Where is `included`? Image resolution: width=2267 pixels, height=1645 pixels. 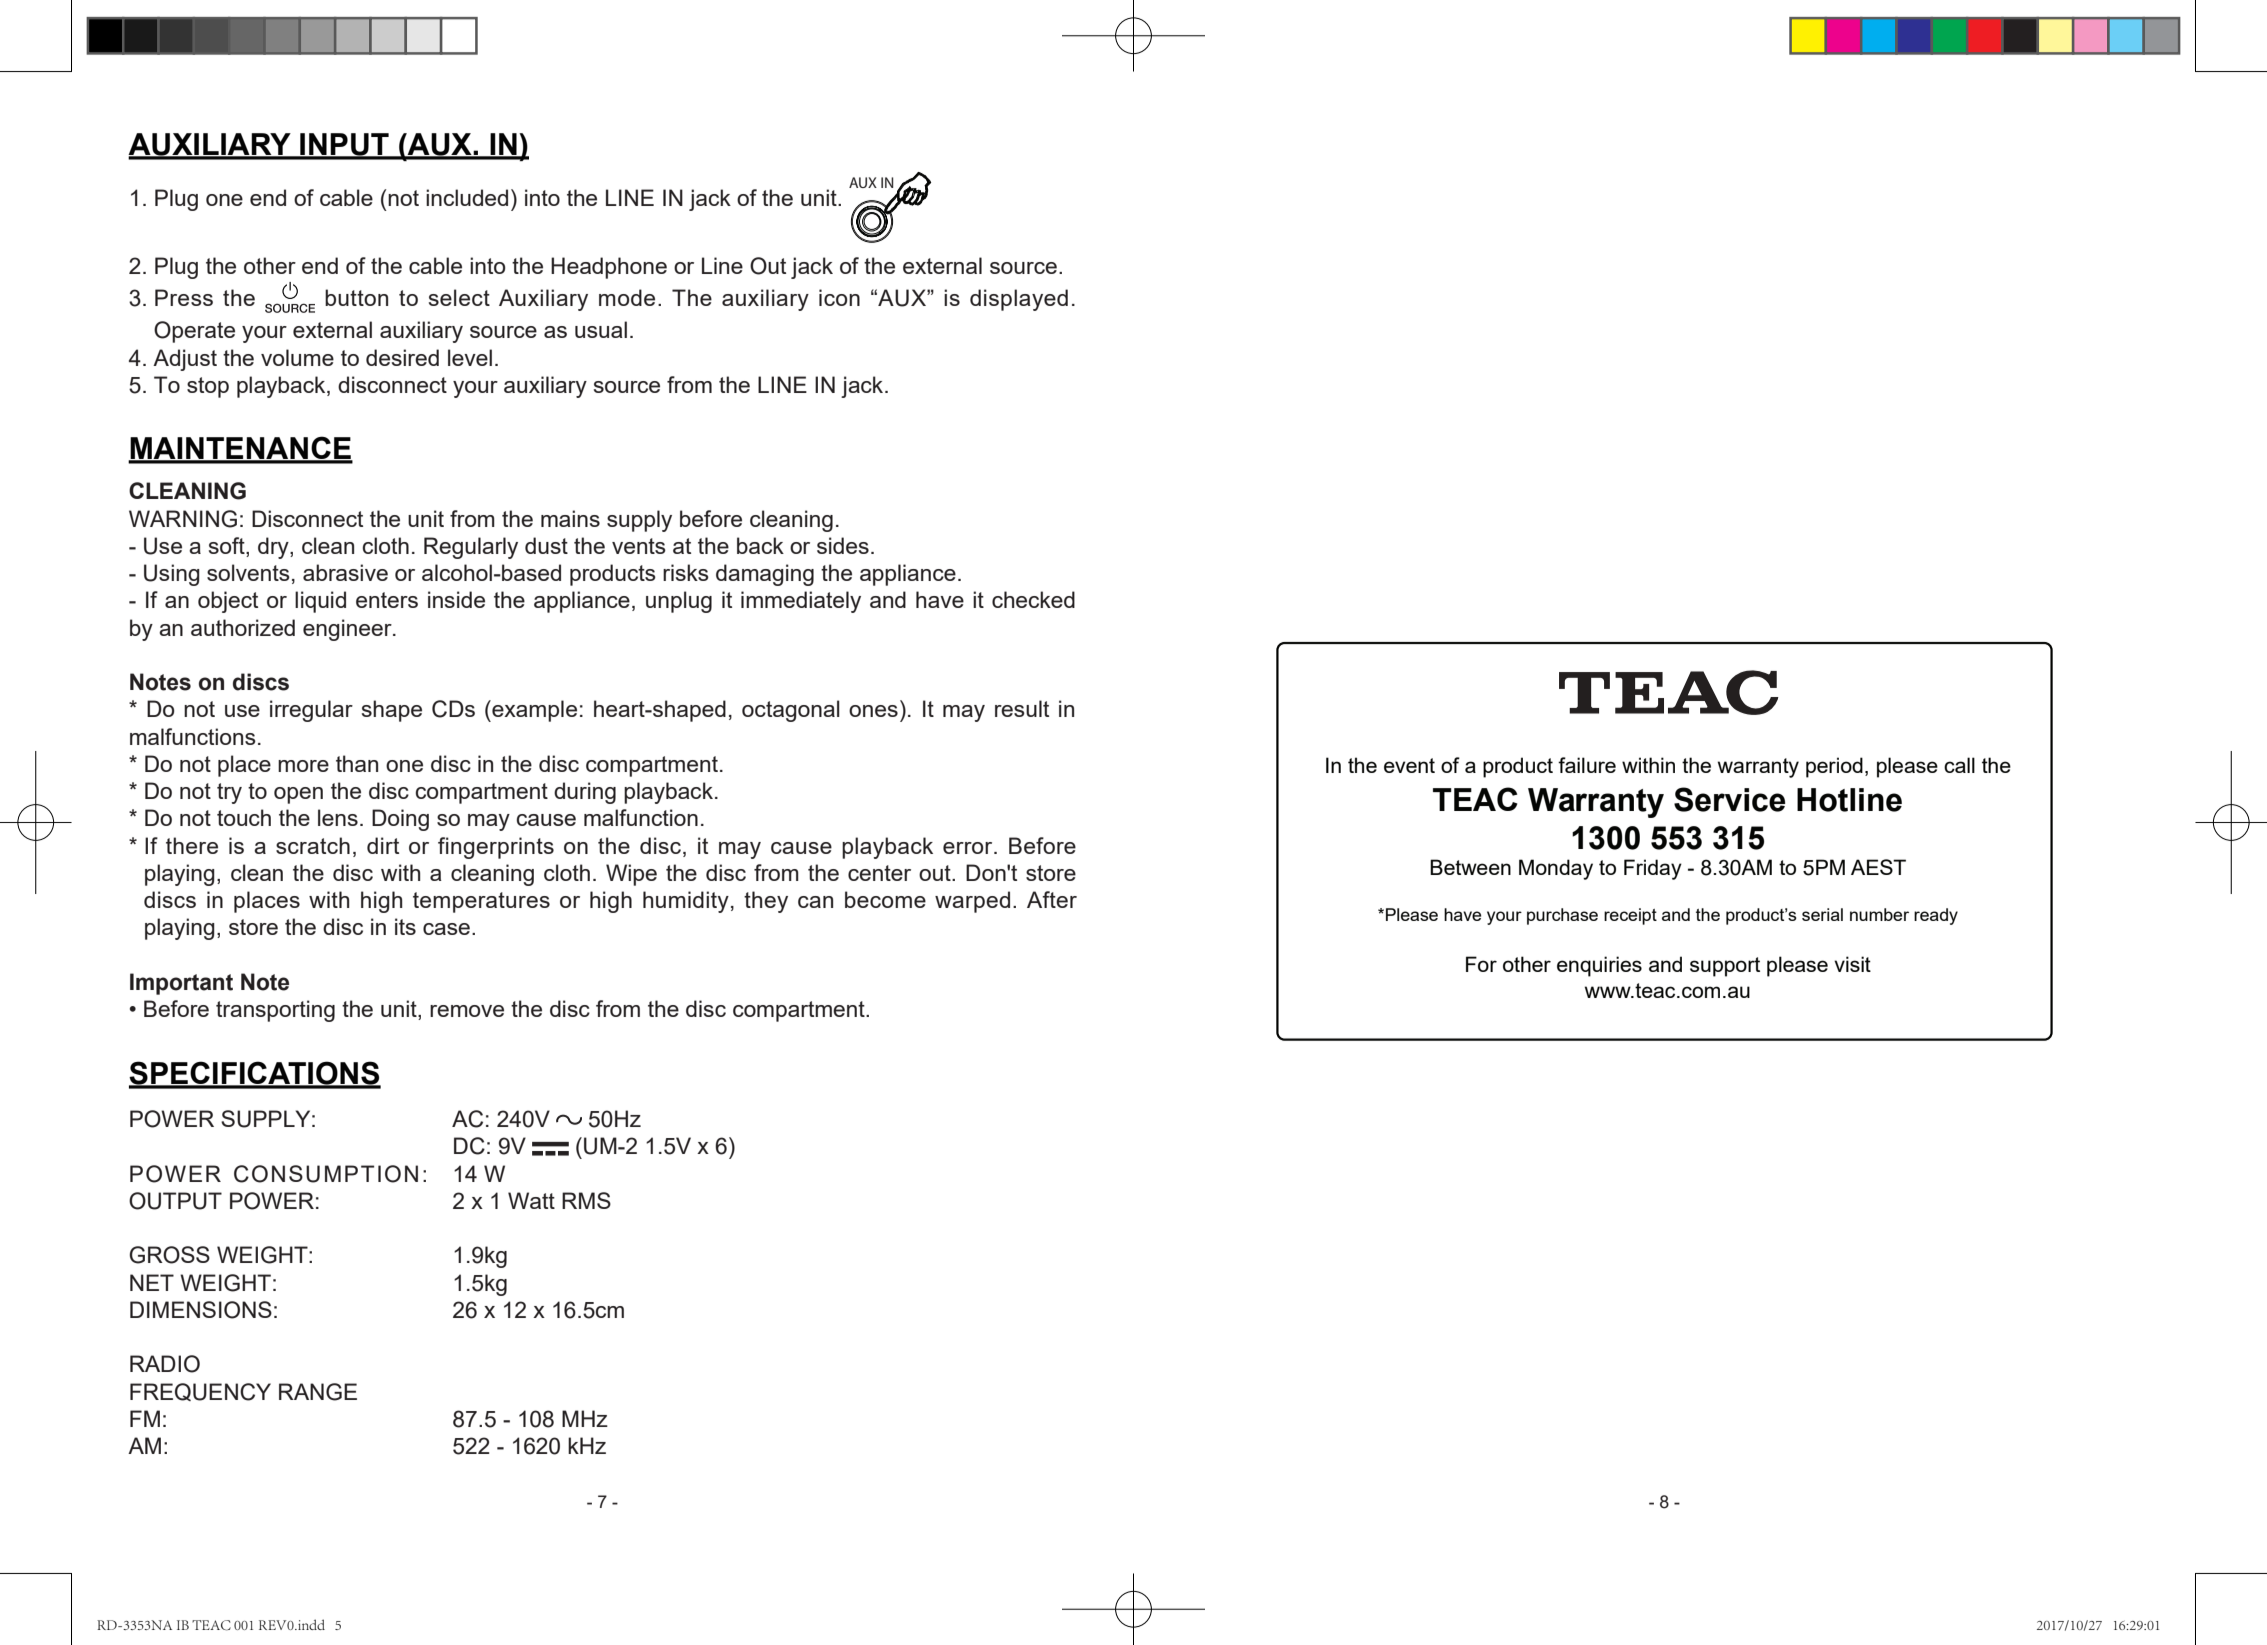 included is located at coordinates (467, 197).
